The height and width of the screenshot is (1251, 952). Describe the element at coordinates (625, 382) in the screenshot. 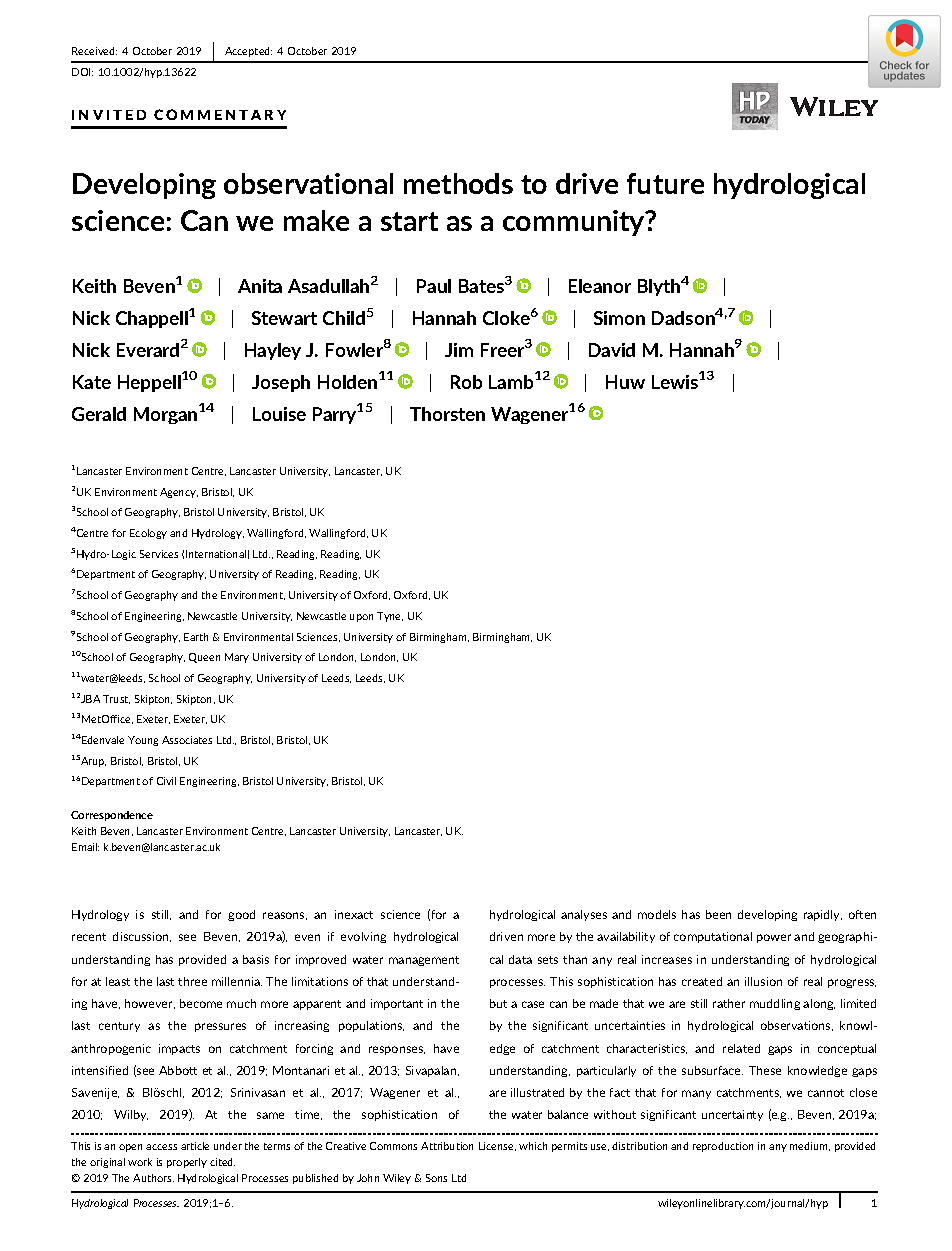

I see `Huw` at that location.
